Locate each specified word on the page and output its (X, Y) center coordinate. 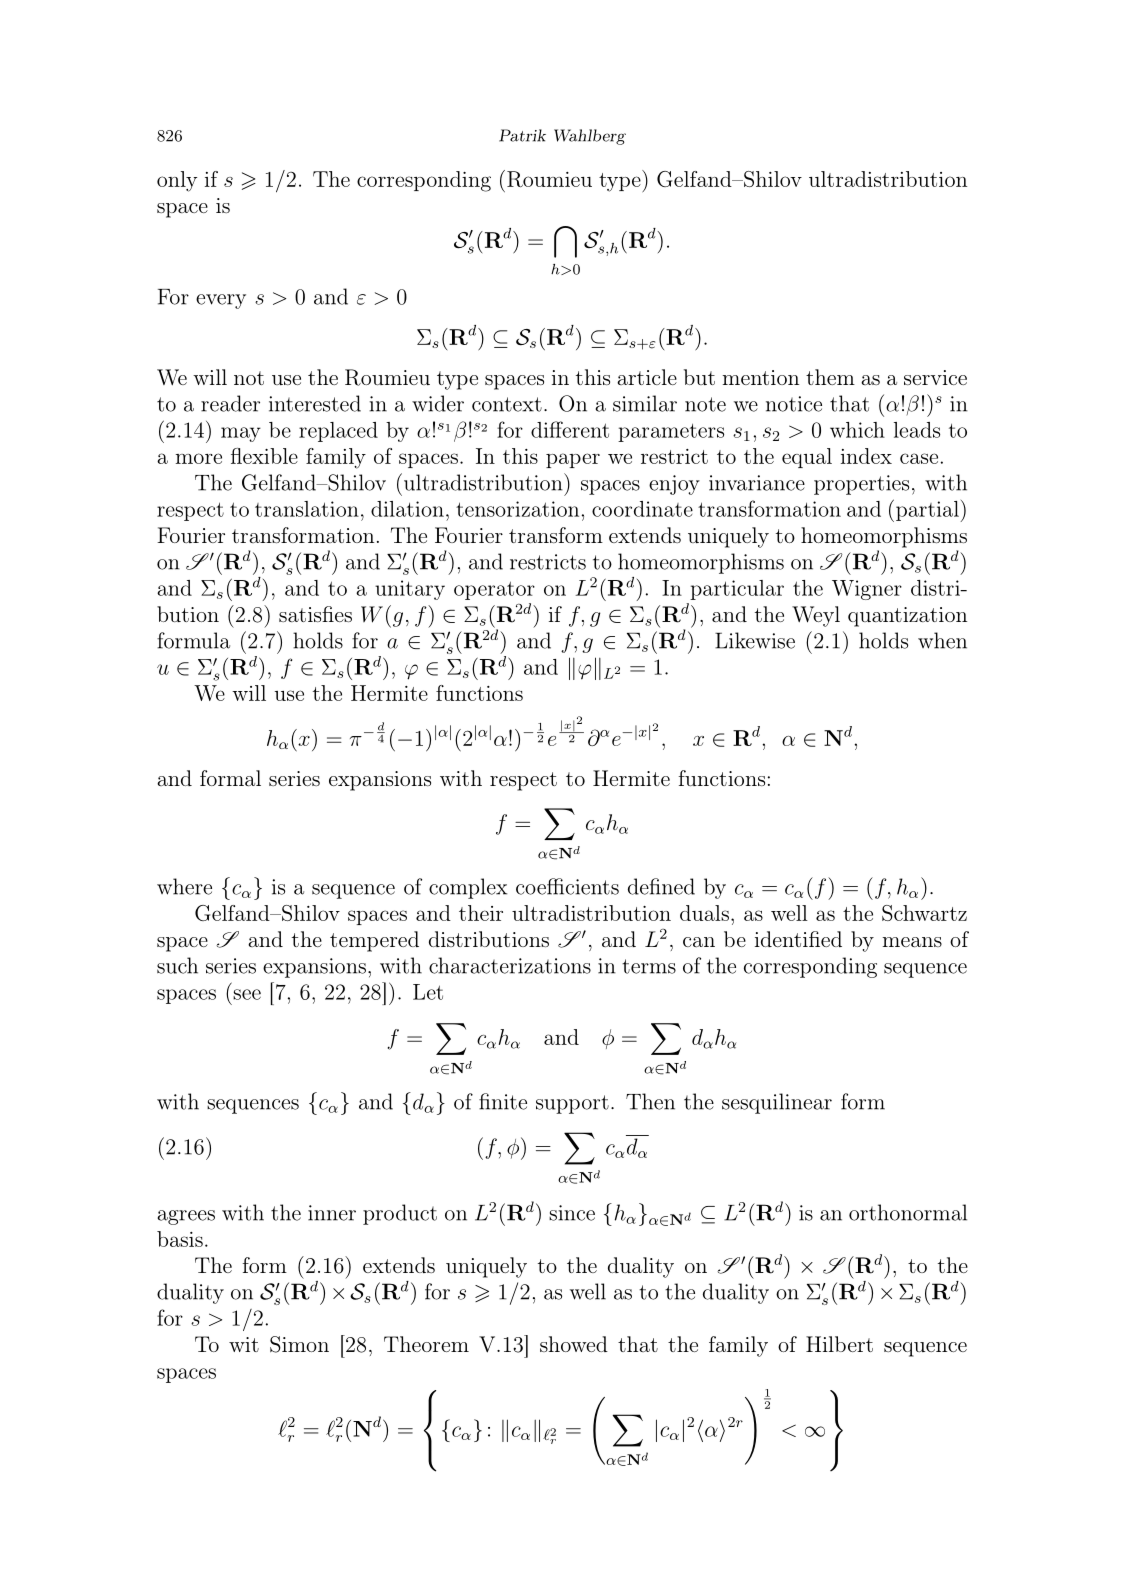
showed (574, 1344)
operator (494, 590)
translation (307, 509)
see (247, 994)
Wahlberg (590, 137)
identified (798, 939)
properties (861, 485)
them (830, 377)
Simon (299, 1344)
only (177, 181)
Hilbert (839, 1344)
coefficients (567, 886)
